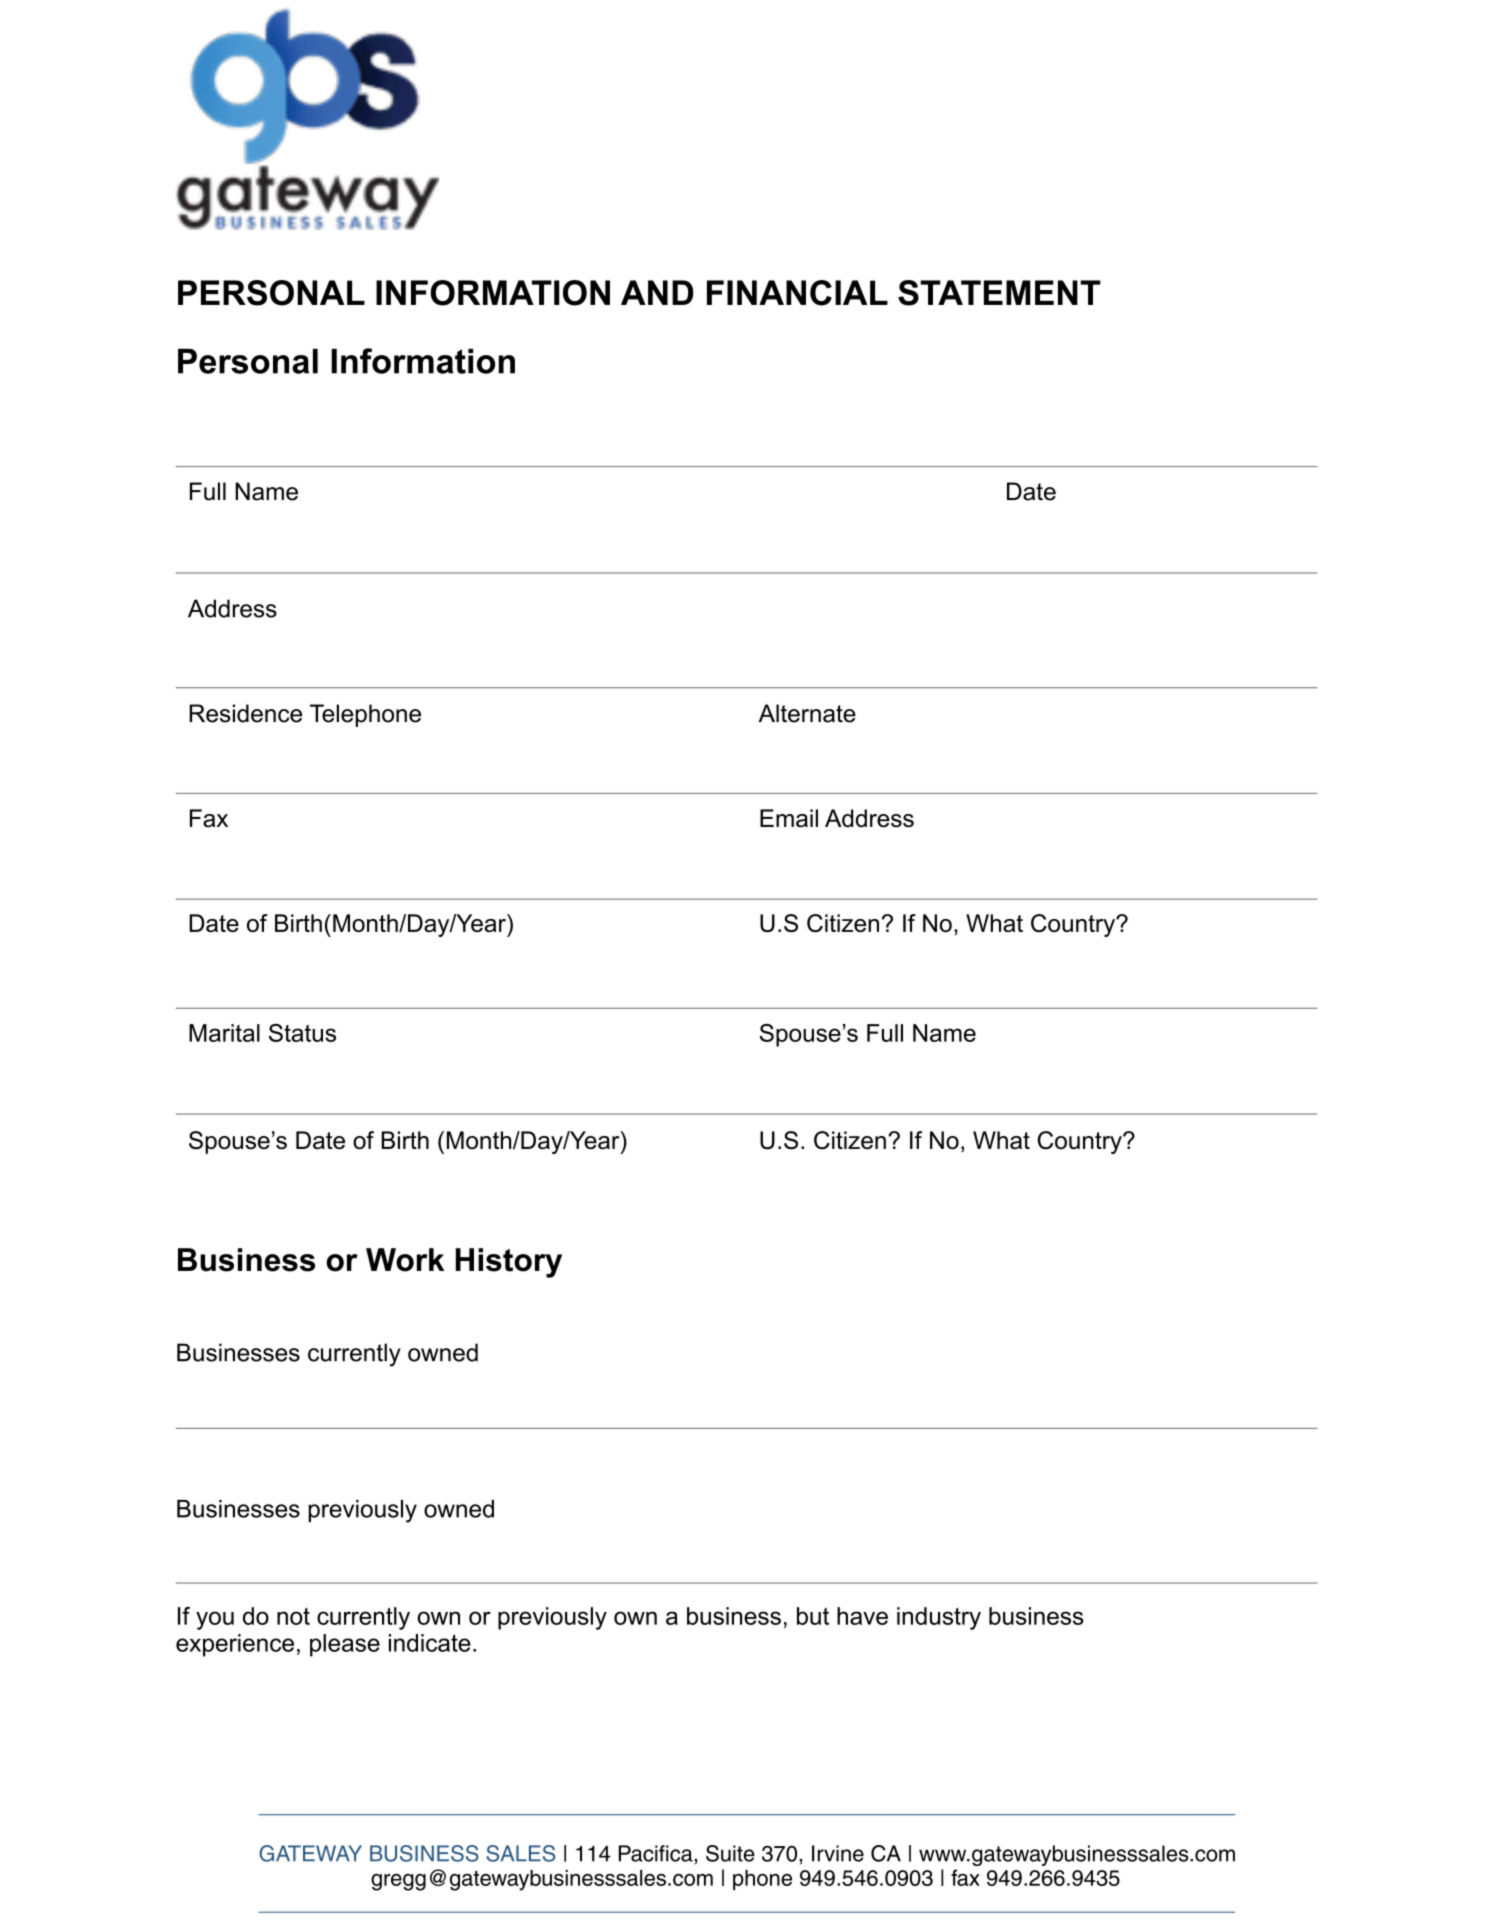 This page has height=1932, width=1493. What do you see at coordinates (807, 713) in the page?
I see `Alternate` at bounding box center [807, 713].
